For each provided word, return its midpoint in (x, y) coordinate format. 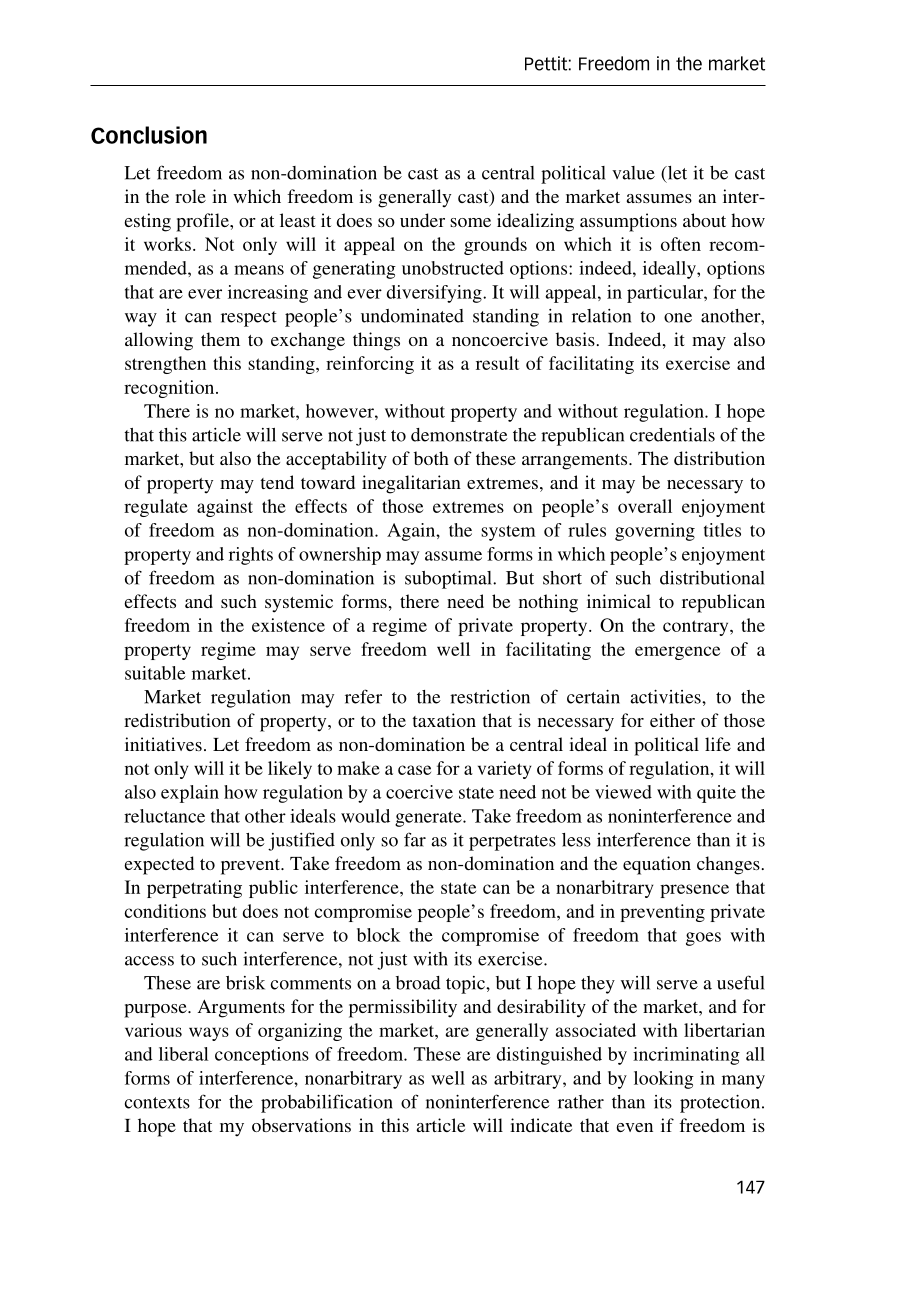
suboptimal (449, 580)
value (633, 173)
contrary (697, 628)
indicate (541, 1125)
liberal (184, 1054)
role (190, 196)
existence (288, 625)
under (422, 220)
